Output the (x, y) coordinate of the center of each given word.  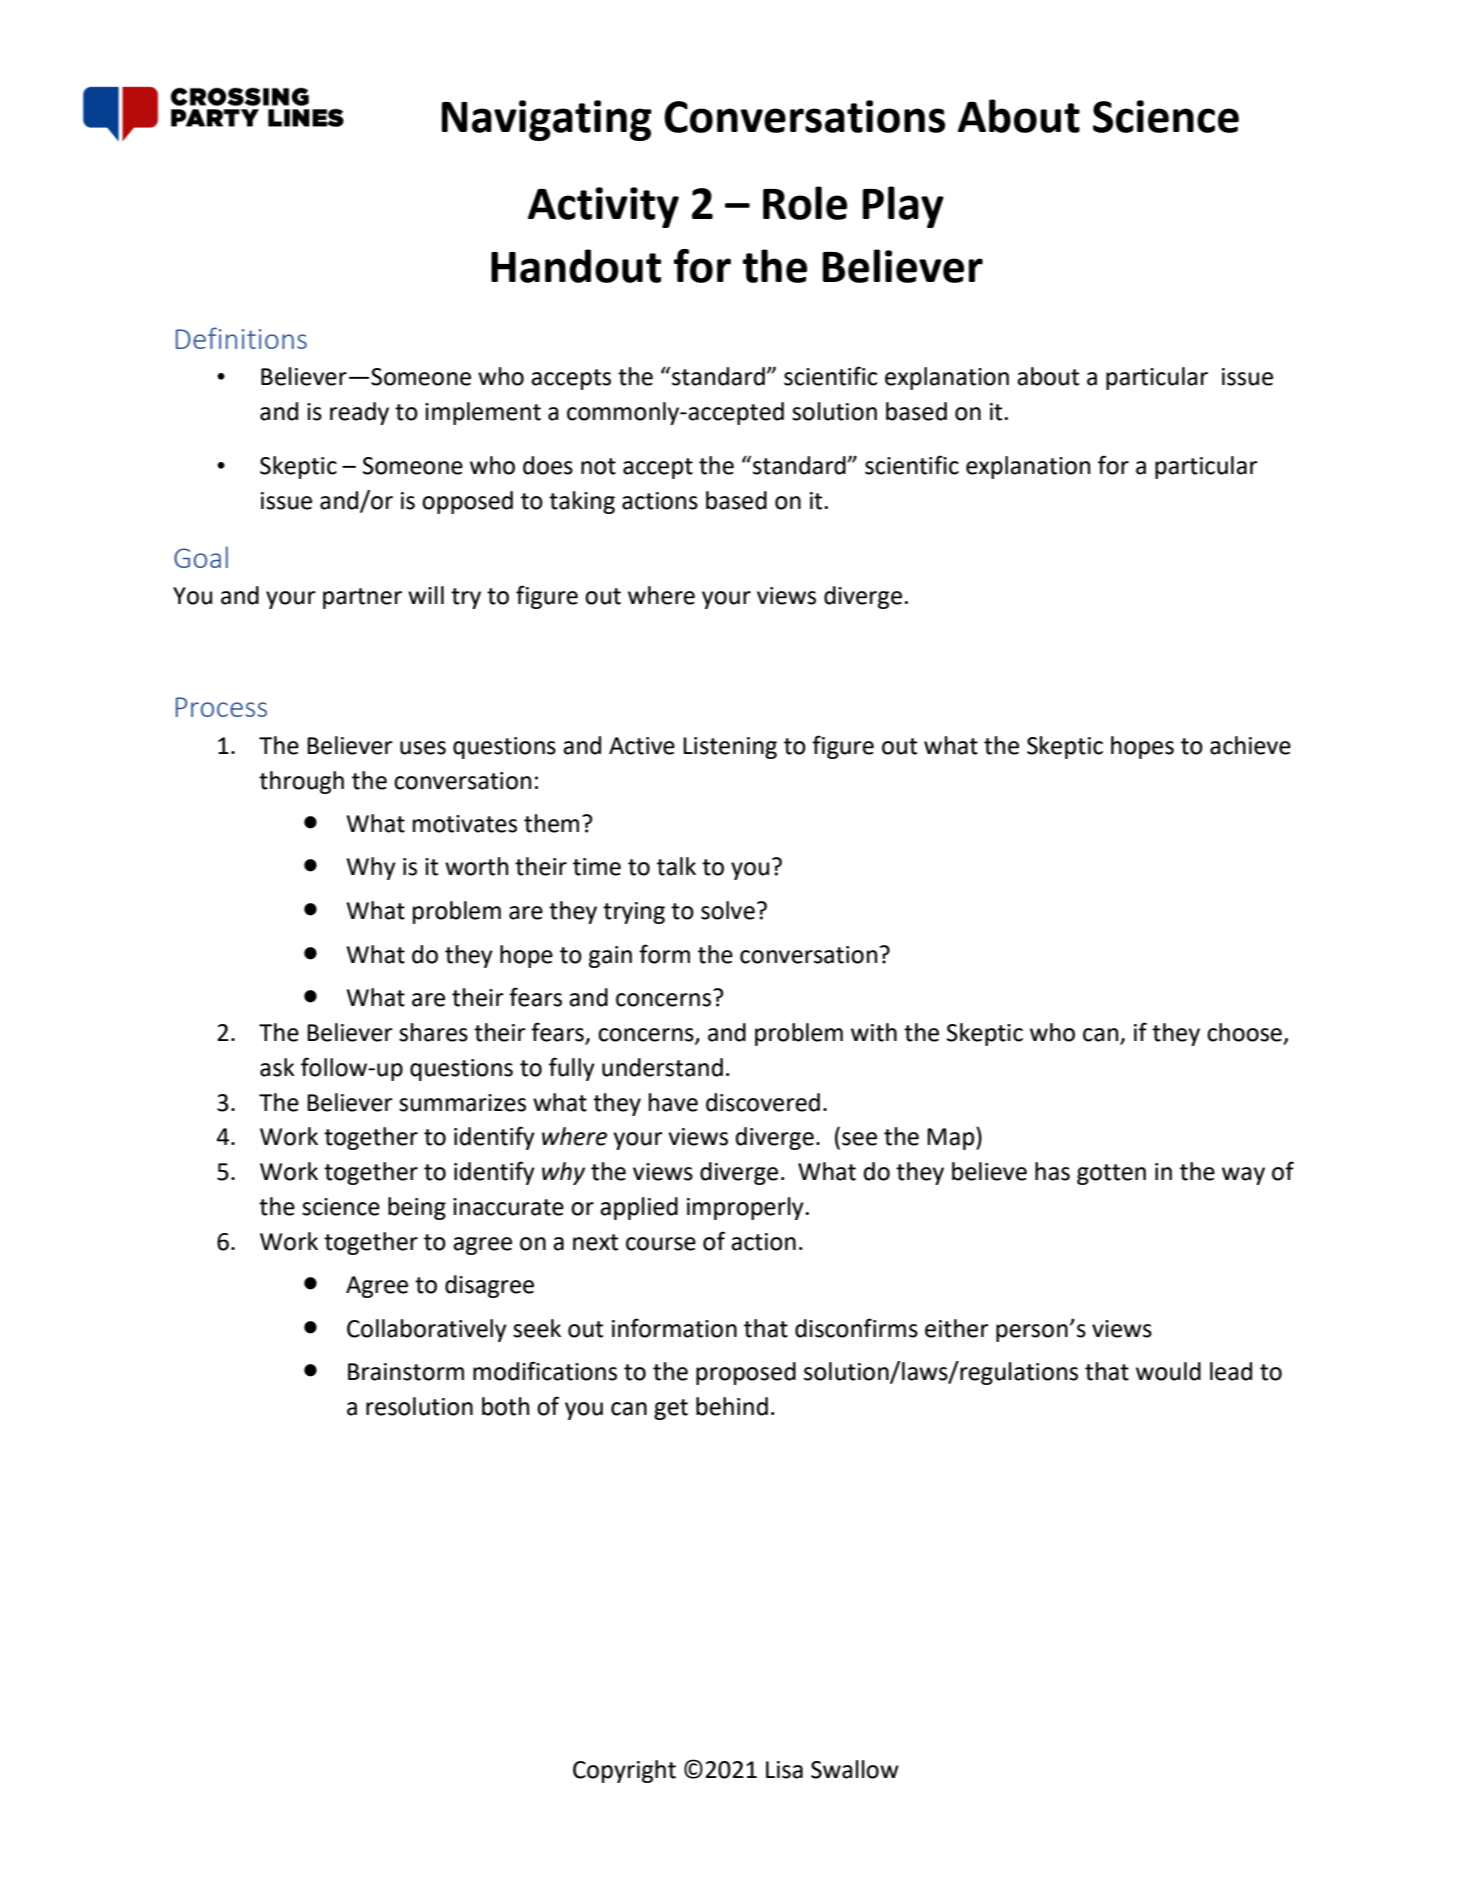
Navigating (547, 120)
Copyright (624, 1771)
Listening (730, 748)
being (417, 1208)
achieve (1250, 745)
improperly (745, 1208)
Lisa (784, 1770)
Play (903, 207)
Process (221, 707)
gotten (1111, 1174)
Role (805, 203)
